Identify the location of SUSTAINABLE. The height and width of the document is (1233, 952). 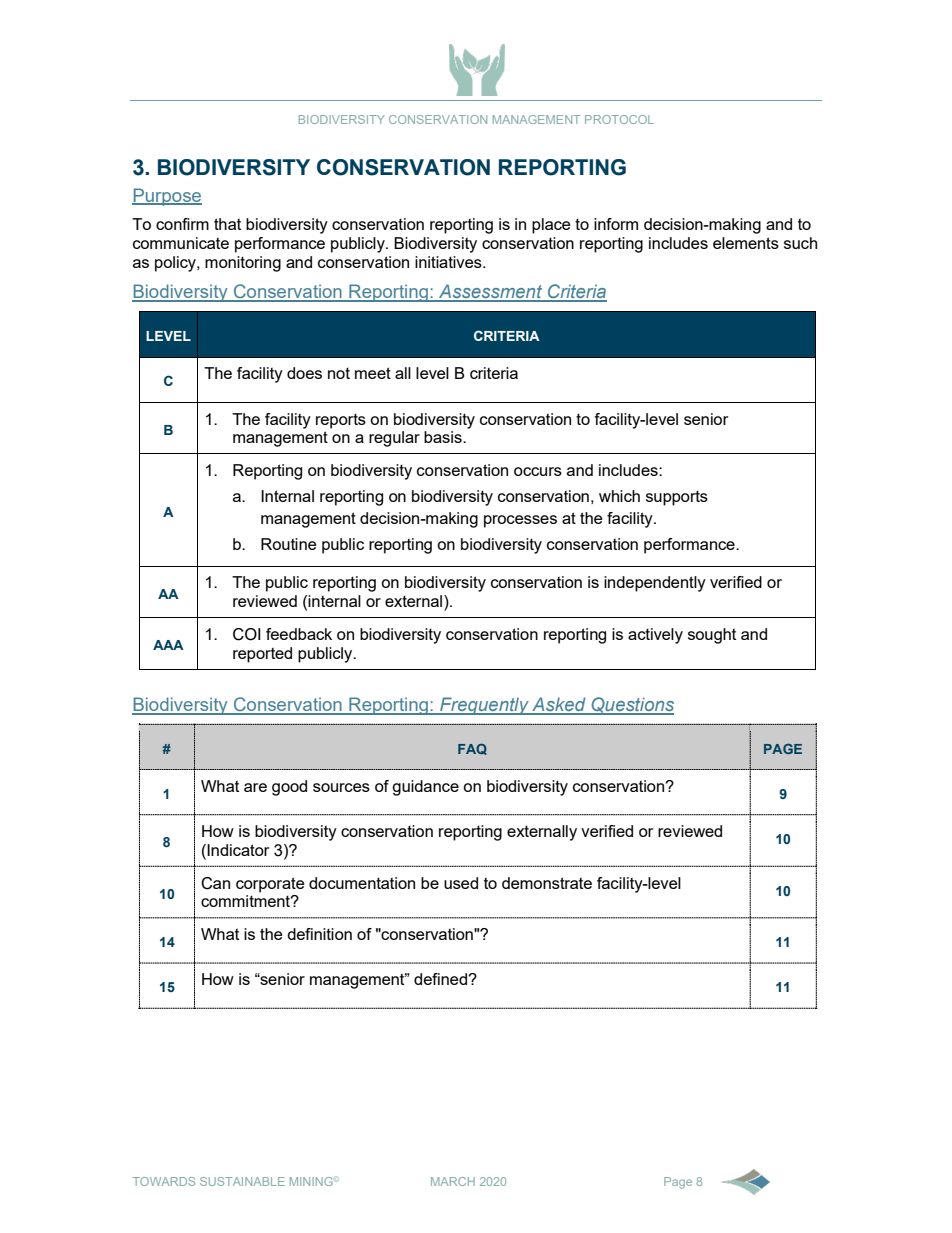
(242, 1181).
